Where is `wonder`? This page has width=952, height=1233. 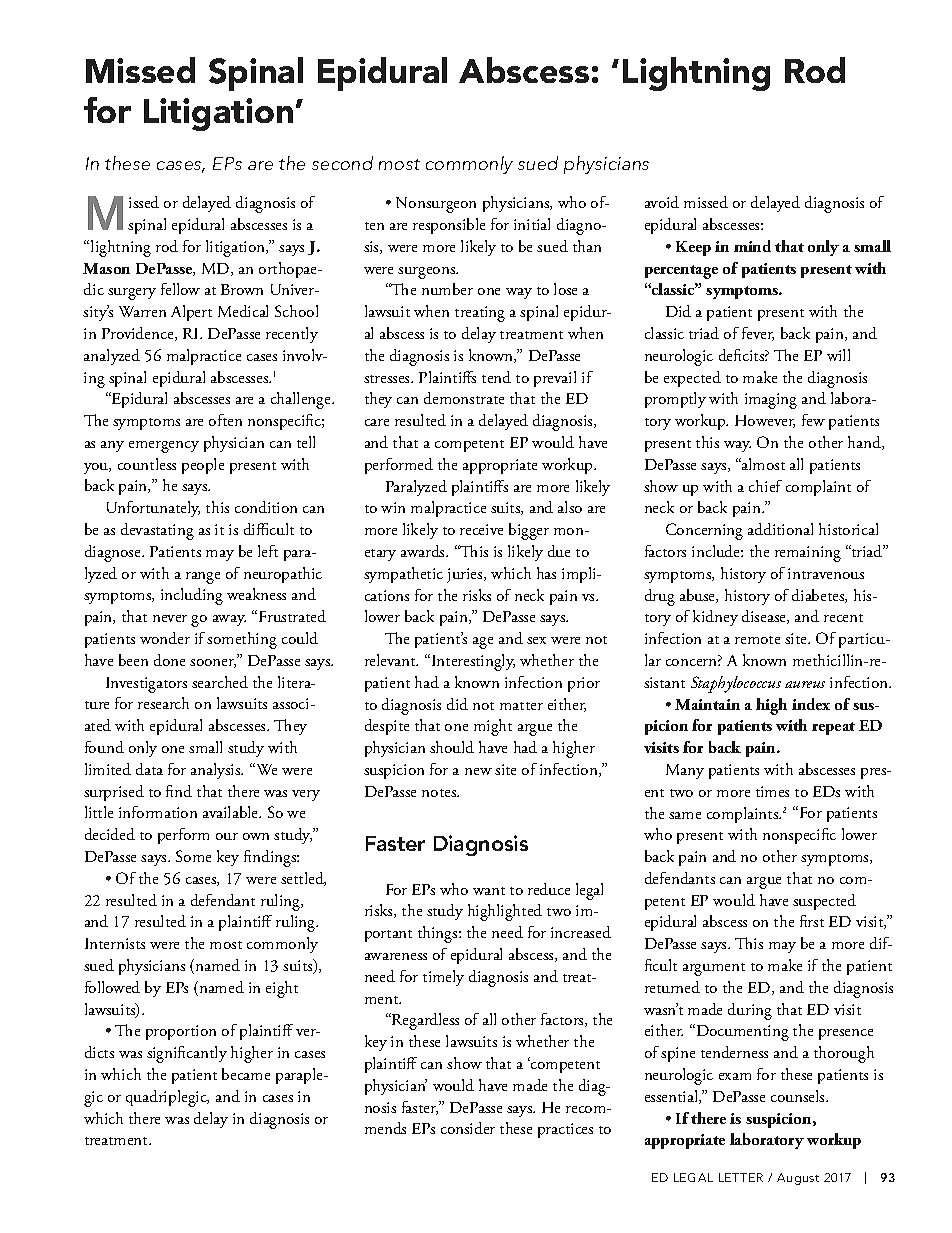
wonder is located at coordinates (165, 638).
